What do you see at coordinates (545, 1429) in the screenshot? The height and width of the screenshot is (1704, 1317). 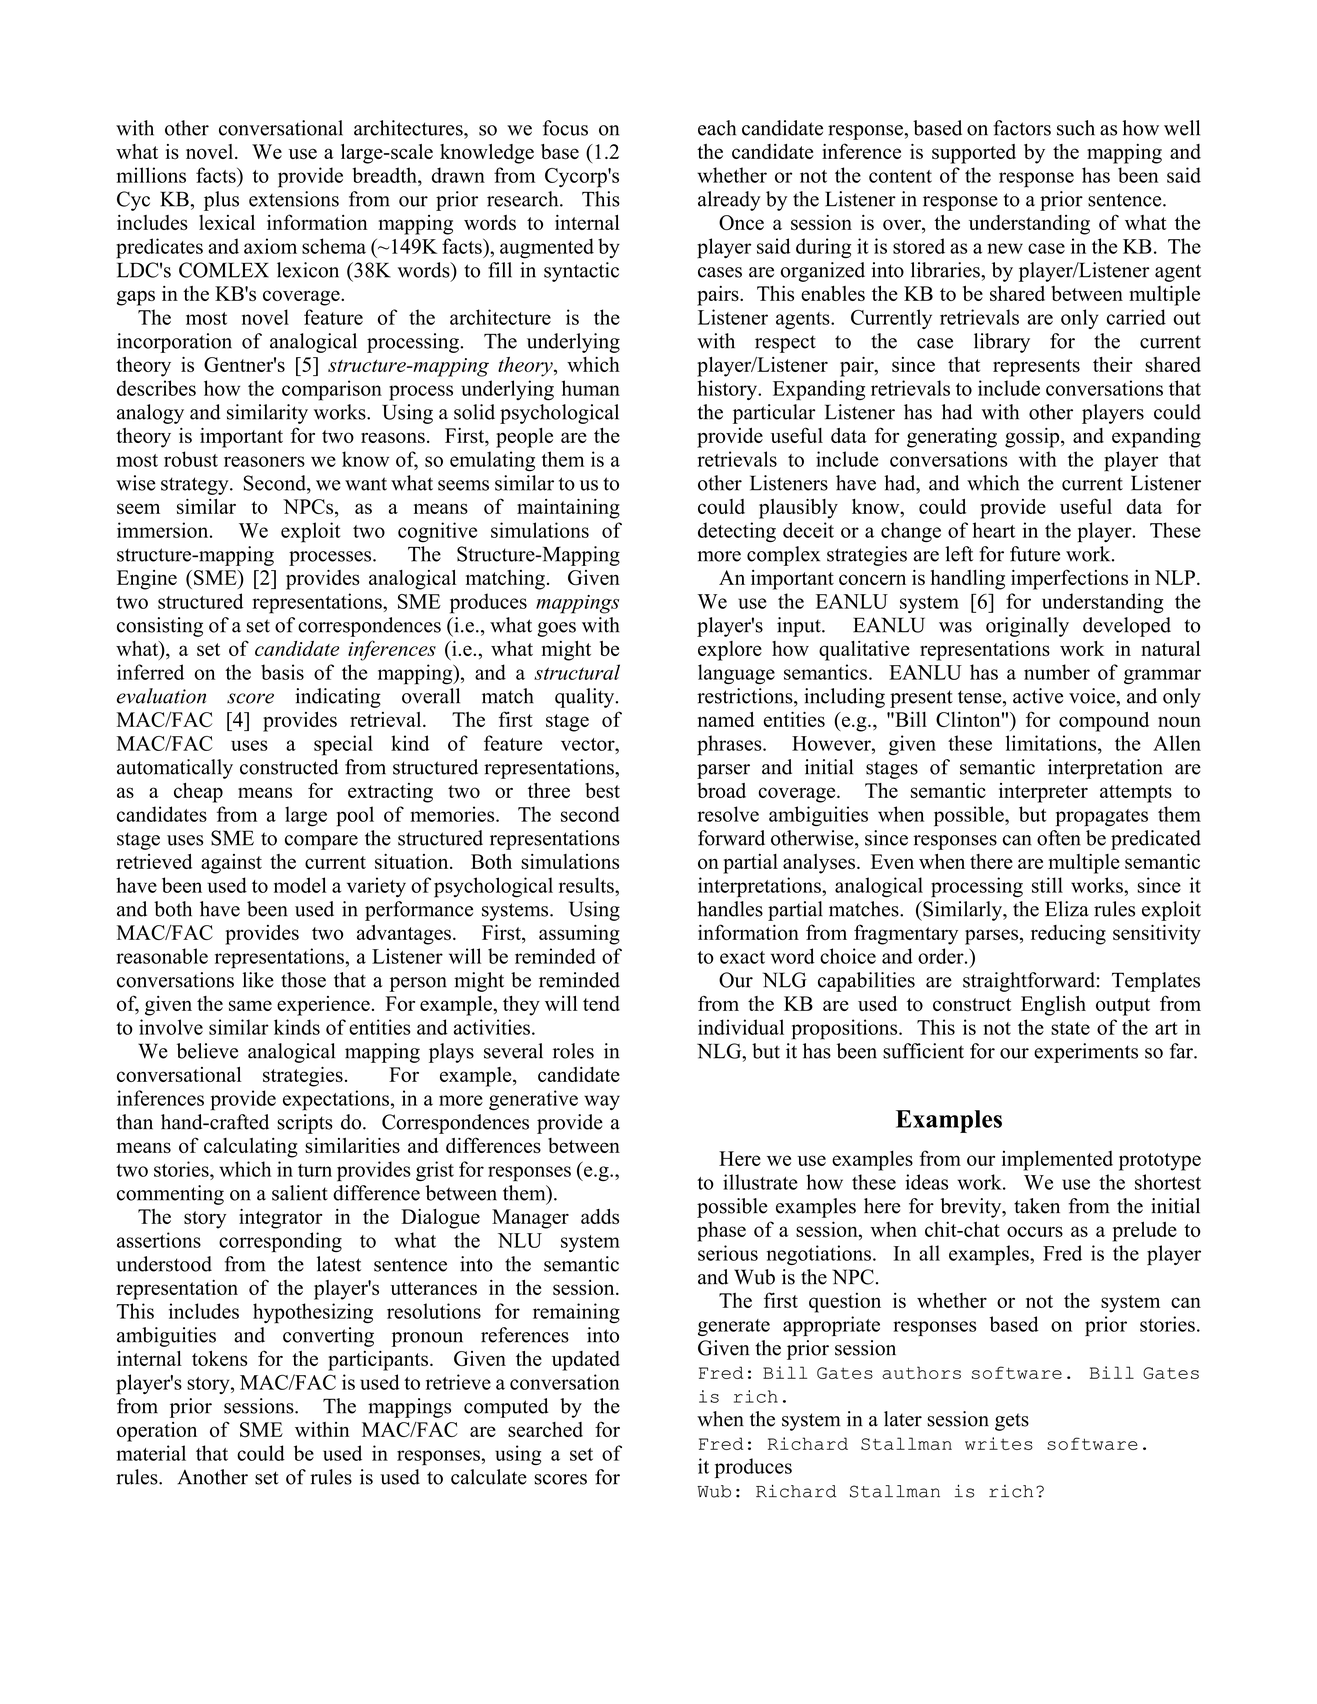 I see `searched` at bounding box center [545, 1429].
